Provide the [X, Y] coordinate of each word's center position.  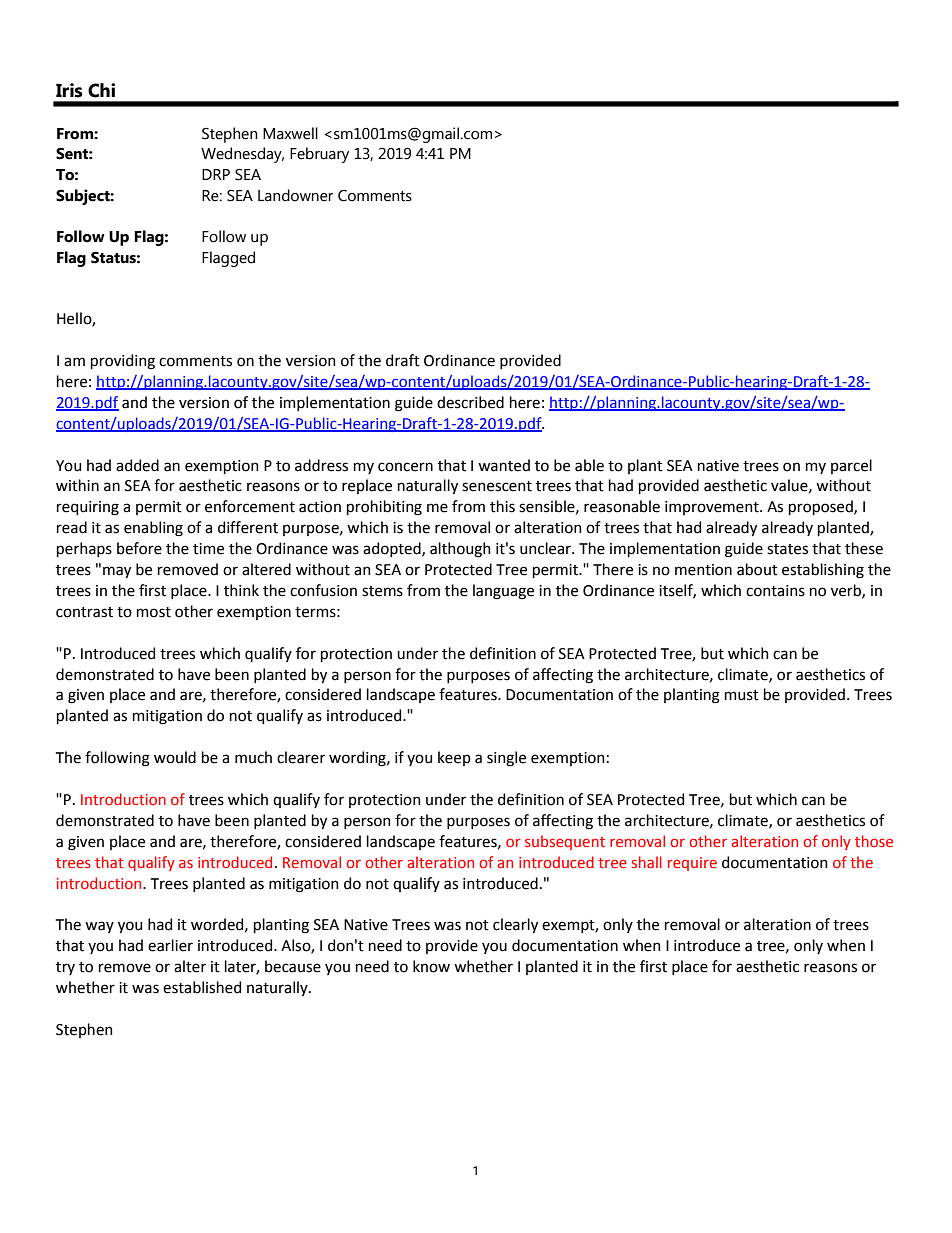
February [319, 155]
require [692, 864]
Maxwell [290, 133]
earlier [170, 945]
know [431, 966]
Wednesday [242, 155]
